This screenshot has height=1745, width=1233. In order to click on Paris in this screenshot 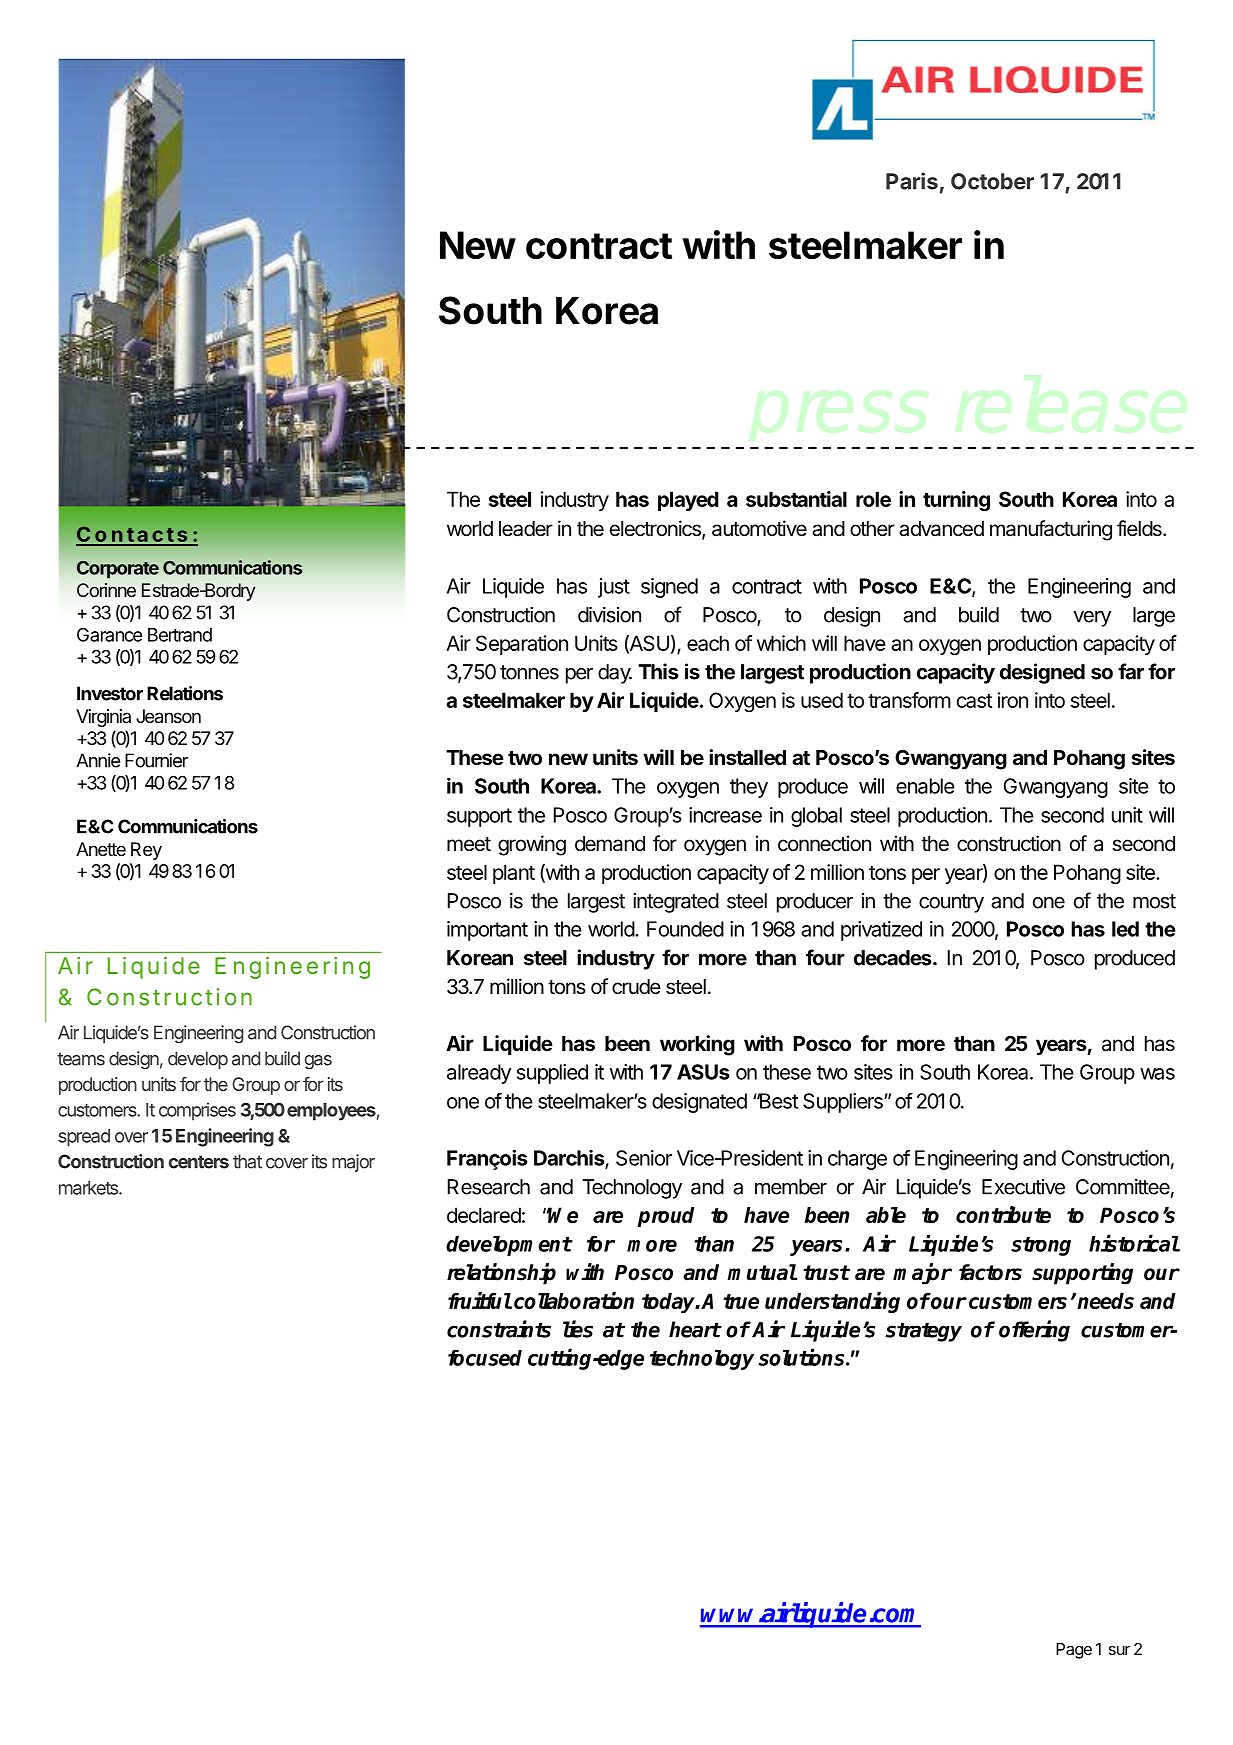, I will do `click(912, 181)`.
